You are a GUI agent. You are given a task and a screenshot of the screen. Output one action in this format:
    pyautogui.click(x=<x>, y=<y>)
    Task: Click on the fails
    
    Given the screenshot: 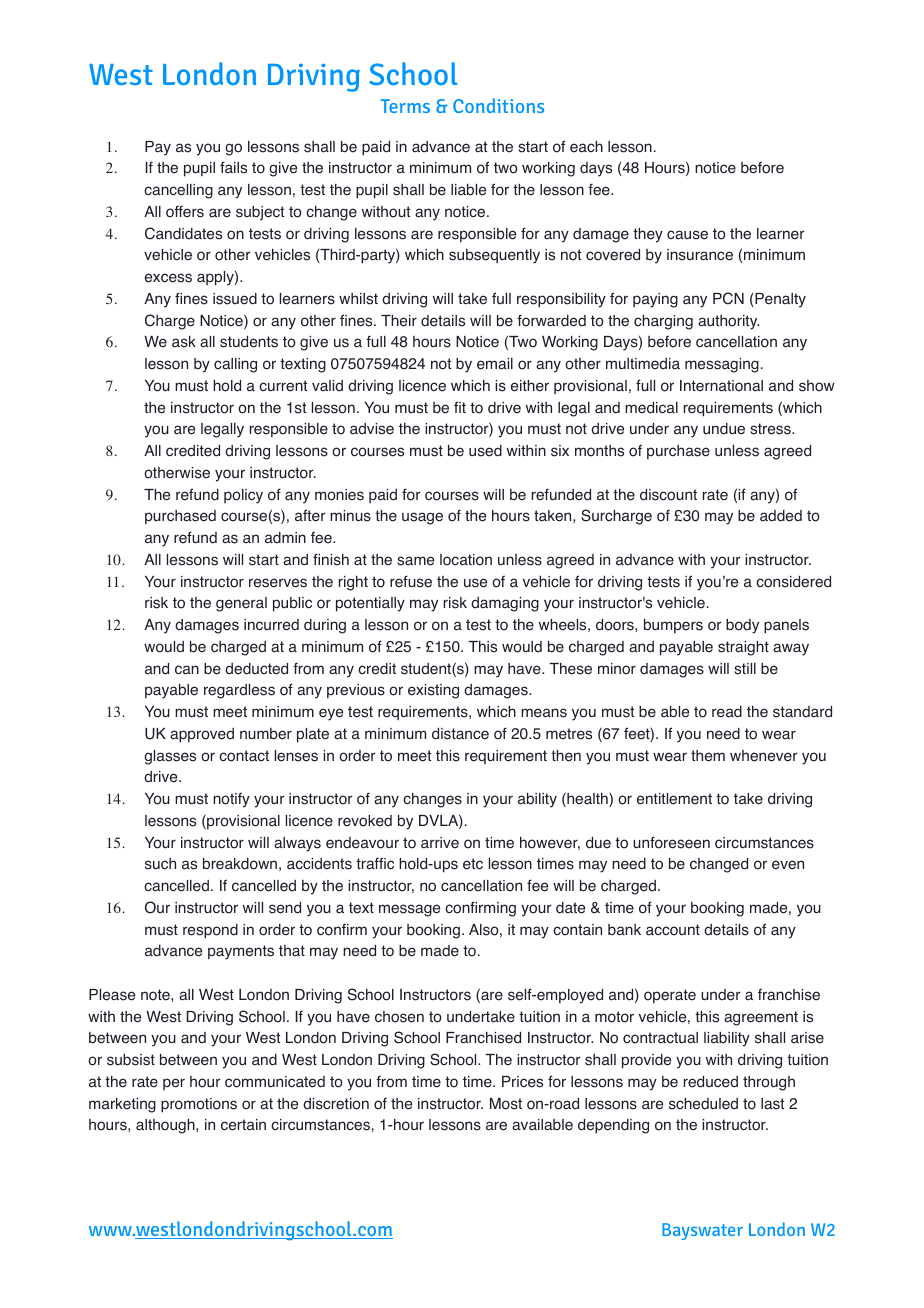 What is the action you would take?
    pyautogui.click(x=233, y=167)
